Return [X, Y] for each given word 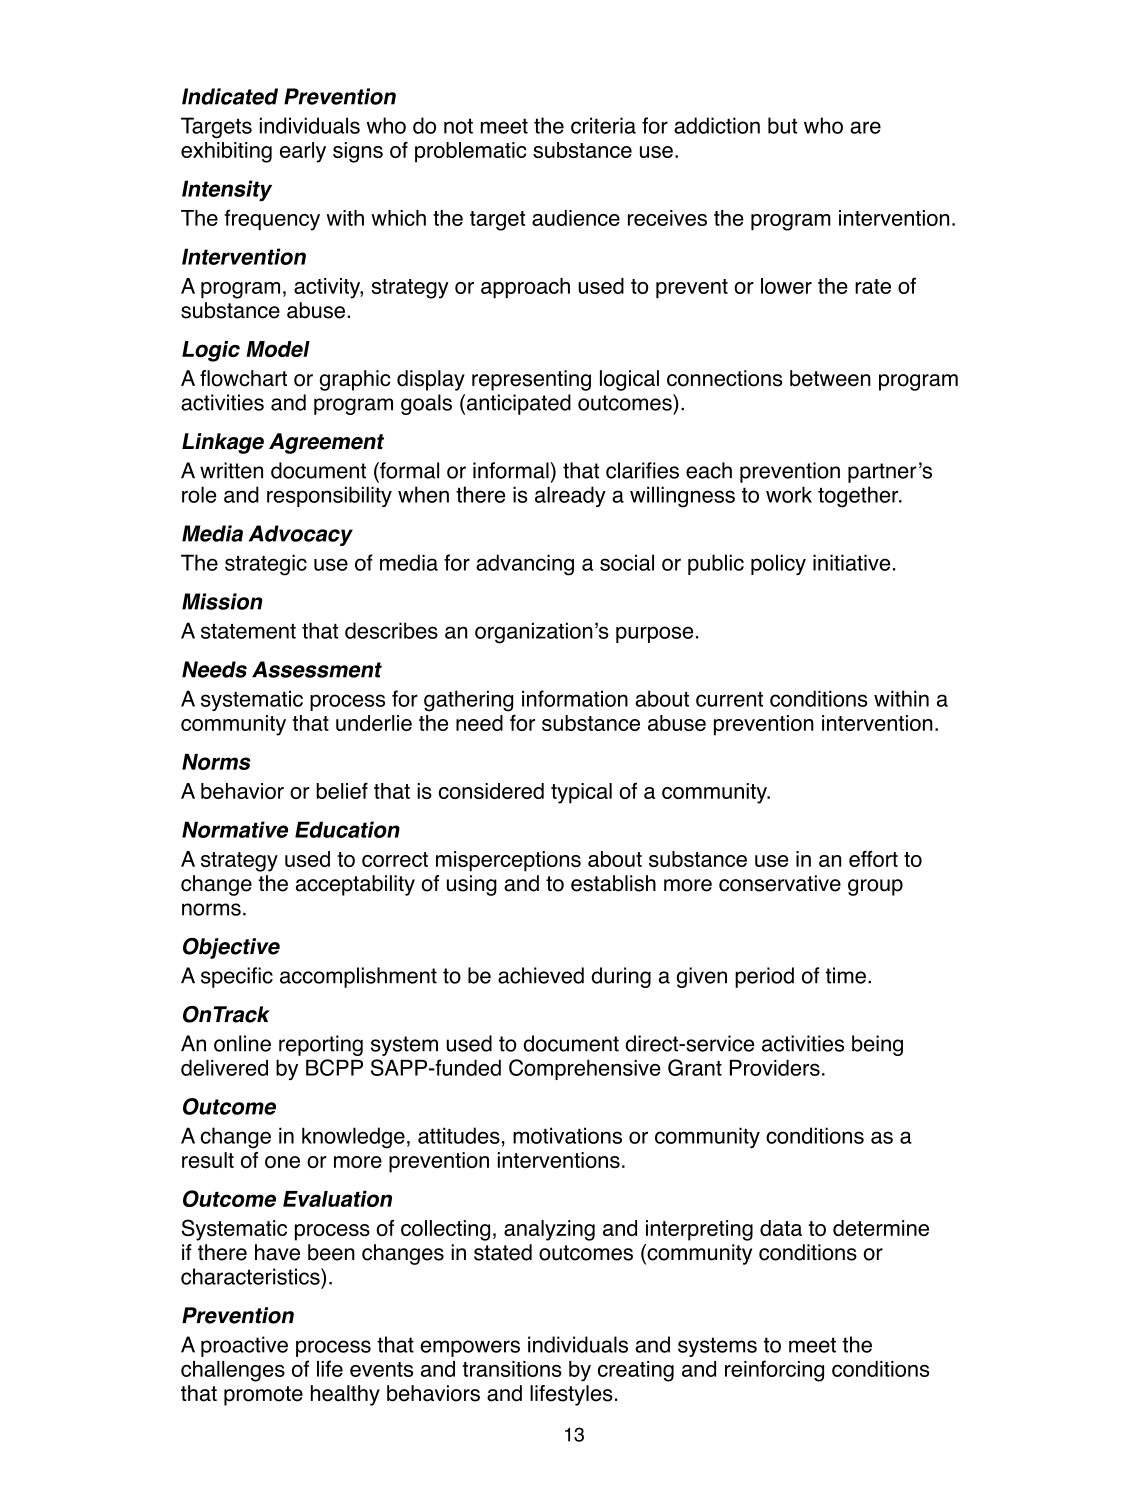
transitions [512, 1369]
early [303, 152]
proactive [244, 1346]
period [764, 977]
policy [778, 564]
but [782, 125]
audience [576, 218]
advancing [525, 565]
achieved [541, 975]
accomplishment [358, 977]
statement [248, 631]
